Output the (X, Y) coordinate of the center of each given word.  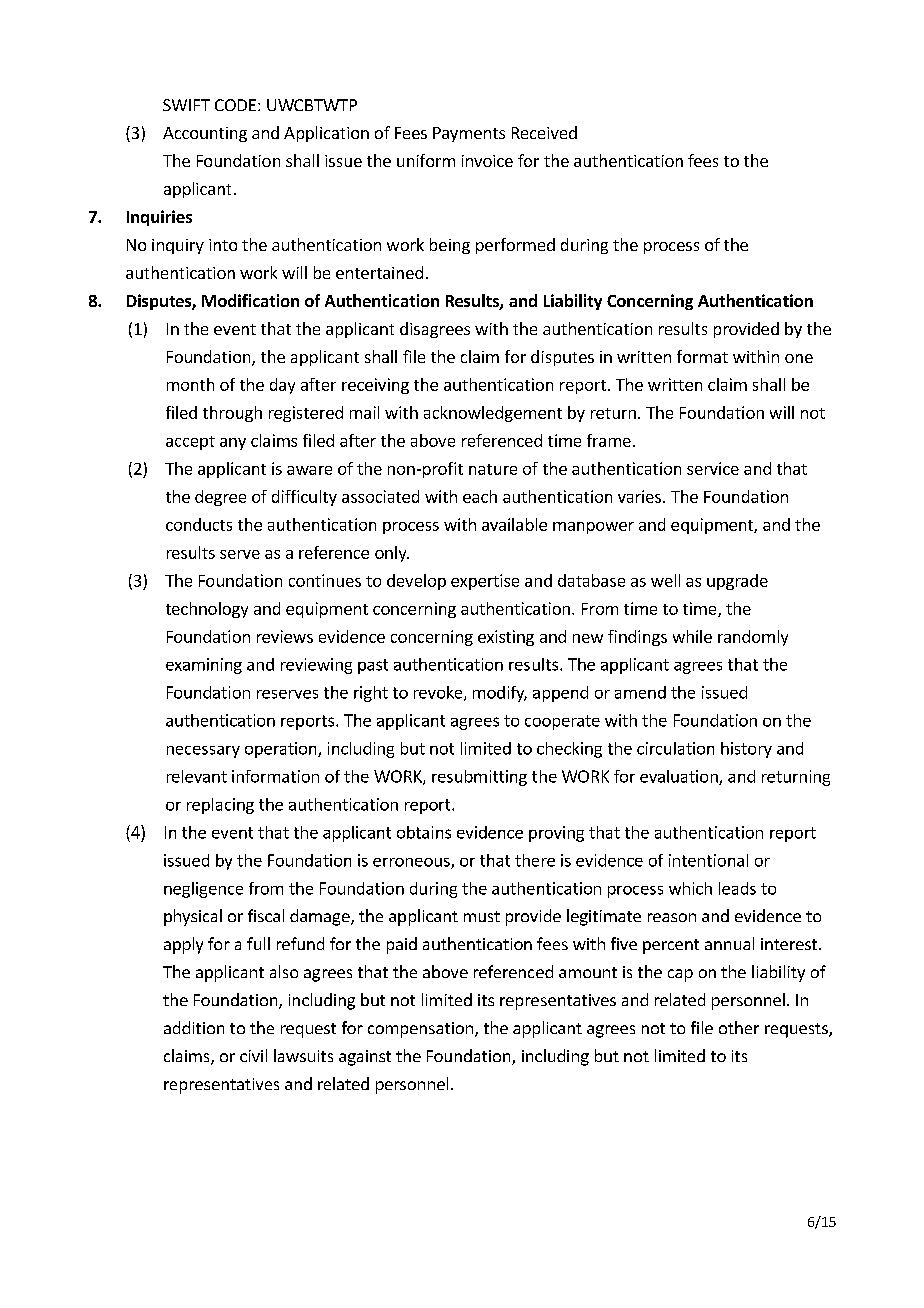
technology (207, 610)
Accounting (205, 134)
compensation (420, 1030)
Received (544, 132)
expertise (485, 582)
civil (253, 1055)
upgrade (737, 582)
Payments (469, 134)
